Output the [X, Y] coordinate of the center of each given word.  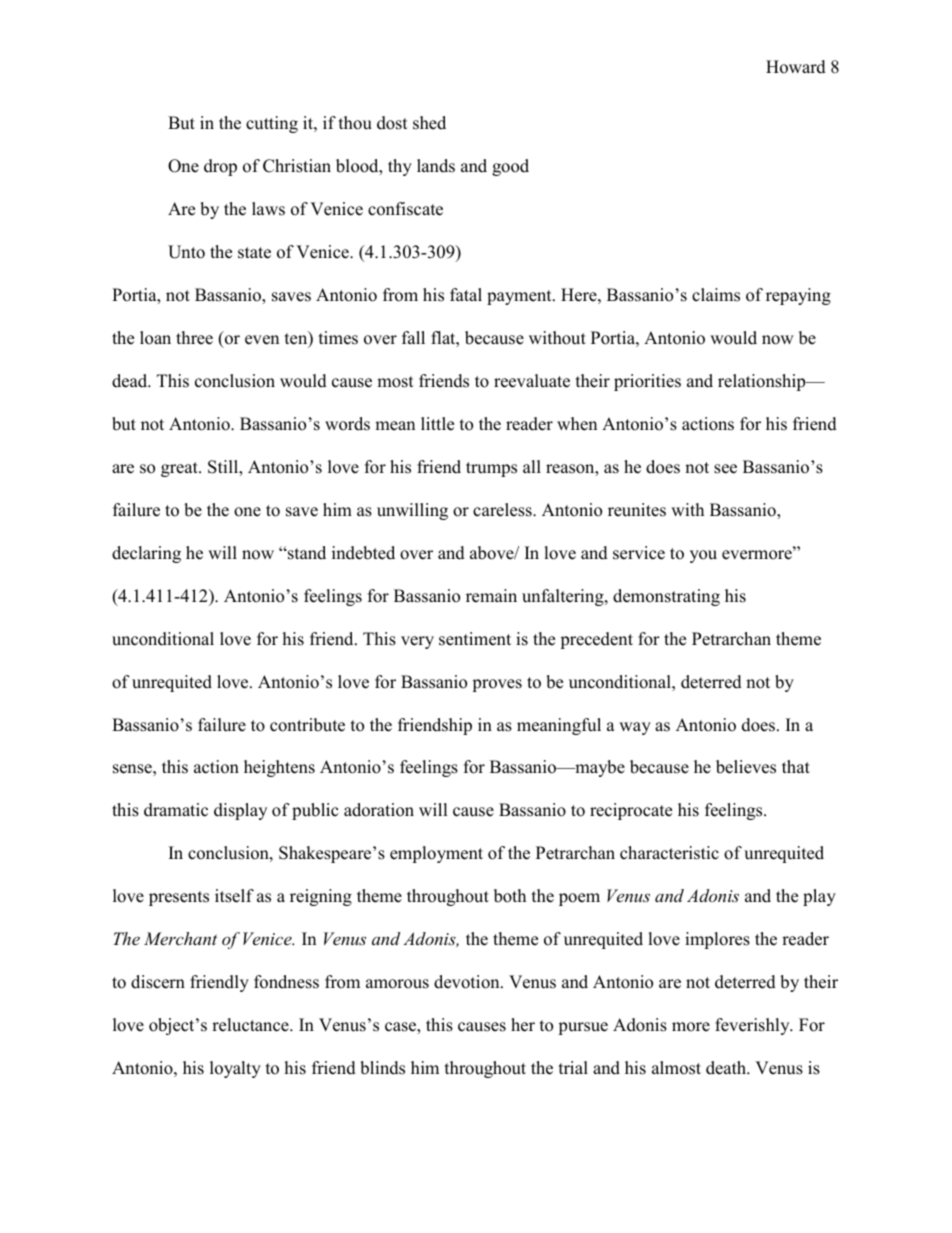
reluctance [251, 1025]
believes [746, 767]
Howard [796, 67]
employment [436, 854]
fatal [466, 294]
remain [491, 596]
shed [429, 123]
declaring [146, 554]
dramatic [176, 810]
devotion [468, 982]
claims [716, 295]
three [194, 338]
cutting [272, 124]
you [703, 556]
